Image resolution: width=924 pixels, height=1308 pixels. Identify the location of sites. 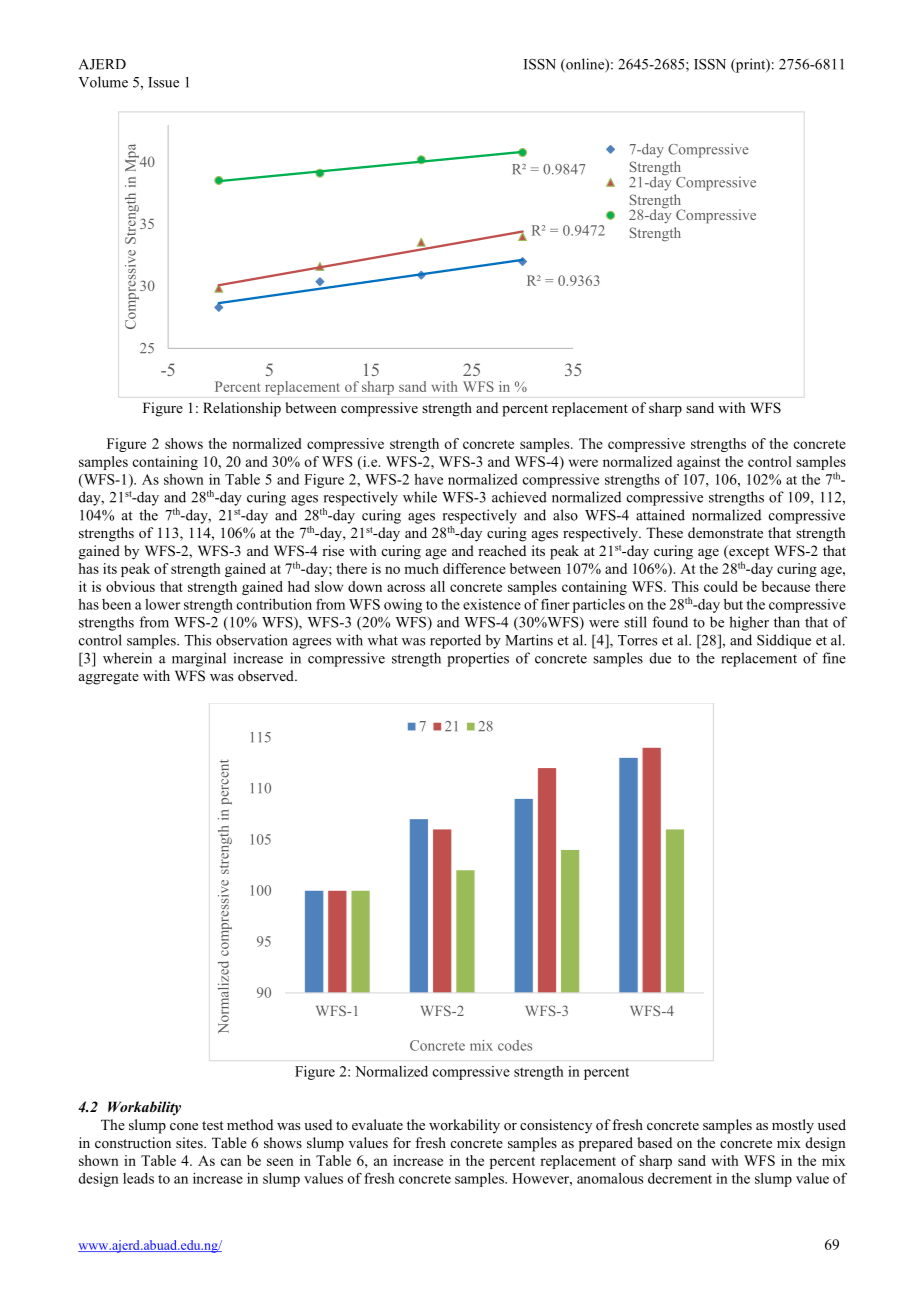
(190, 1142).
